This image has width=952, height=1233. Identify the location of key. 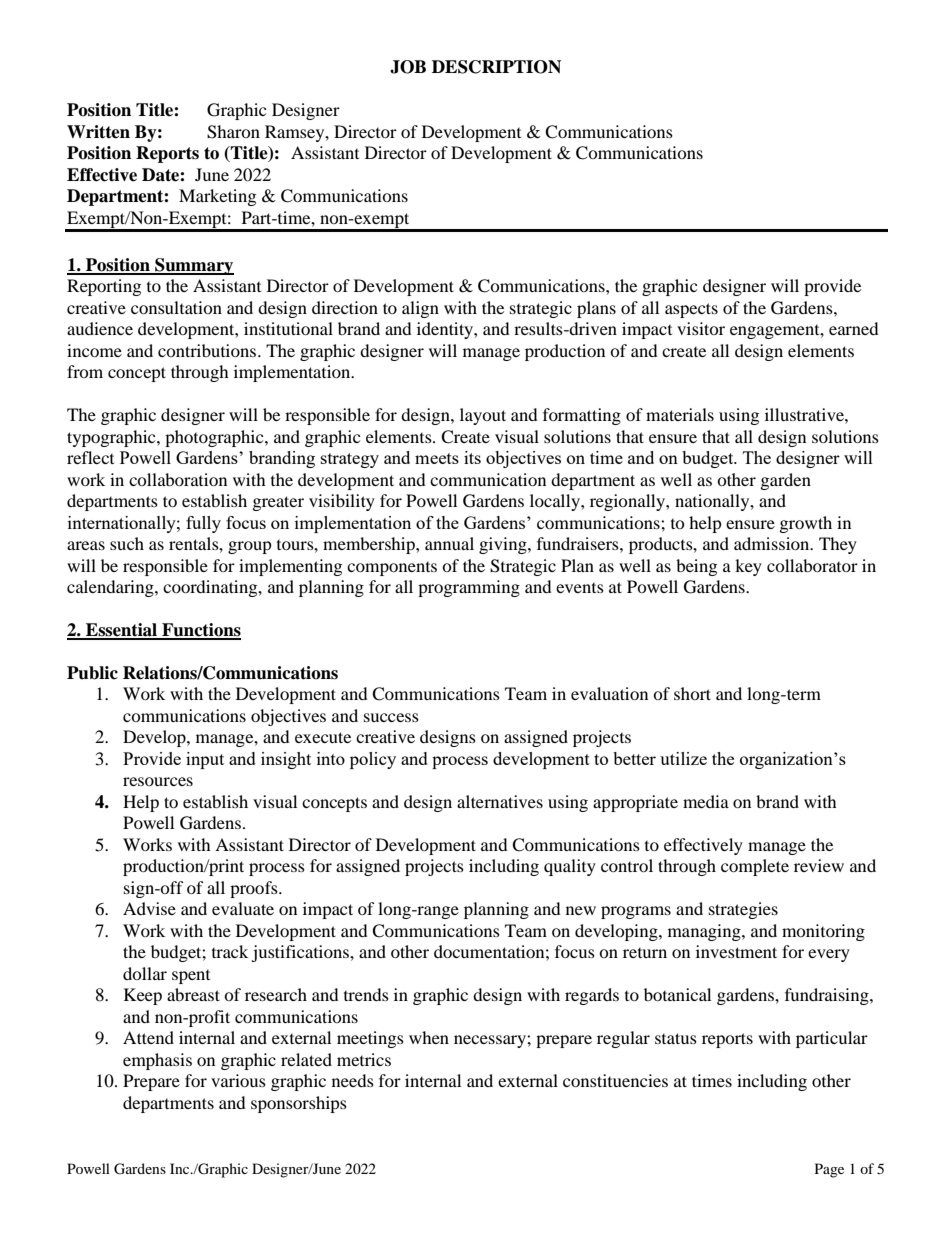
(748, 567).
